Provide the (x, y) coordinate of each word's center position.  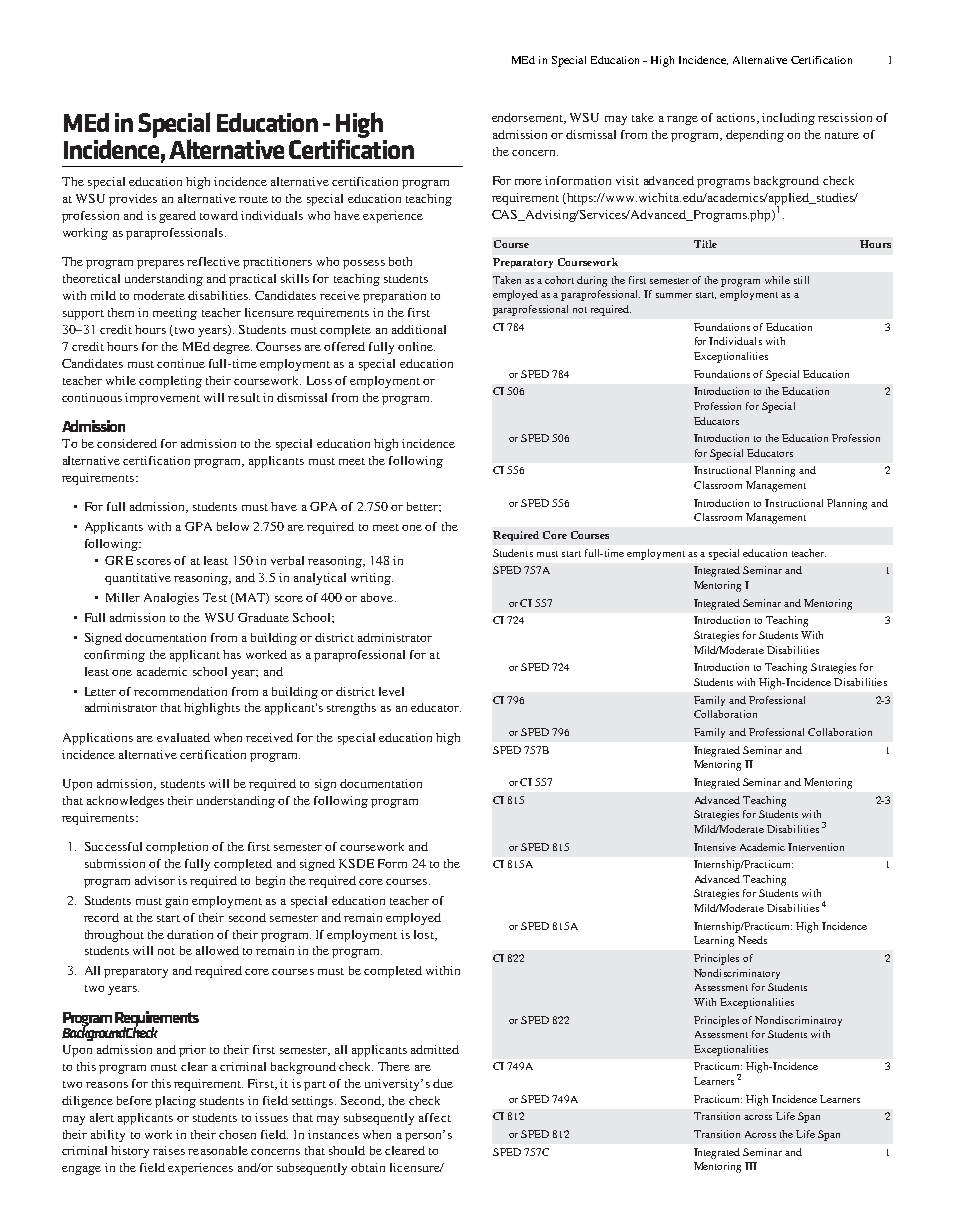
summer (674, 295)
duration (190, 934)
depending (755, 136)
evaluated (183, 737)
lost (425, 935)
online (416, 346)
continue (181, 363)
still (801, 280)
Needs (752, 940)
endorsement (528, 118)
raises (169, 1150)
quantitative (138, 579)
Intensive (715, 847)
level (391, 691)
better (423, 506)
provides (133, 200)
